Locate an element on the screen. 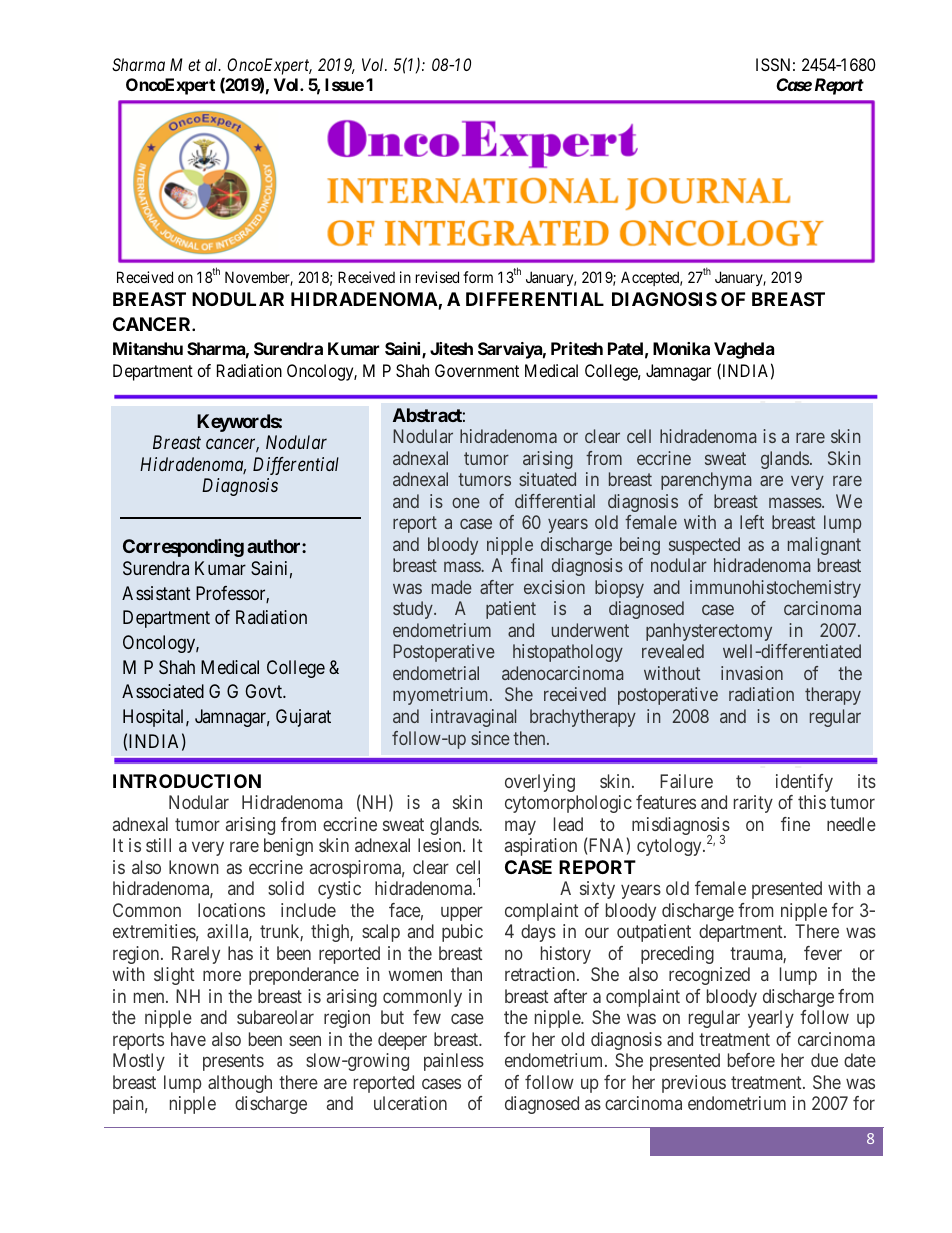  Corresponding is located at coordinates (183, 548).
